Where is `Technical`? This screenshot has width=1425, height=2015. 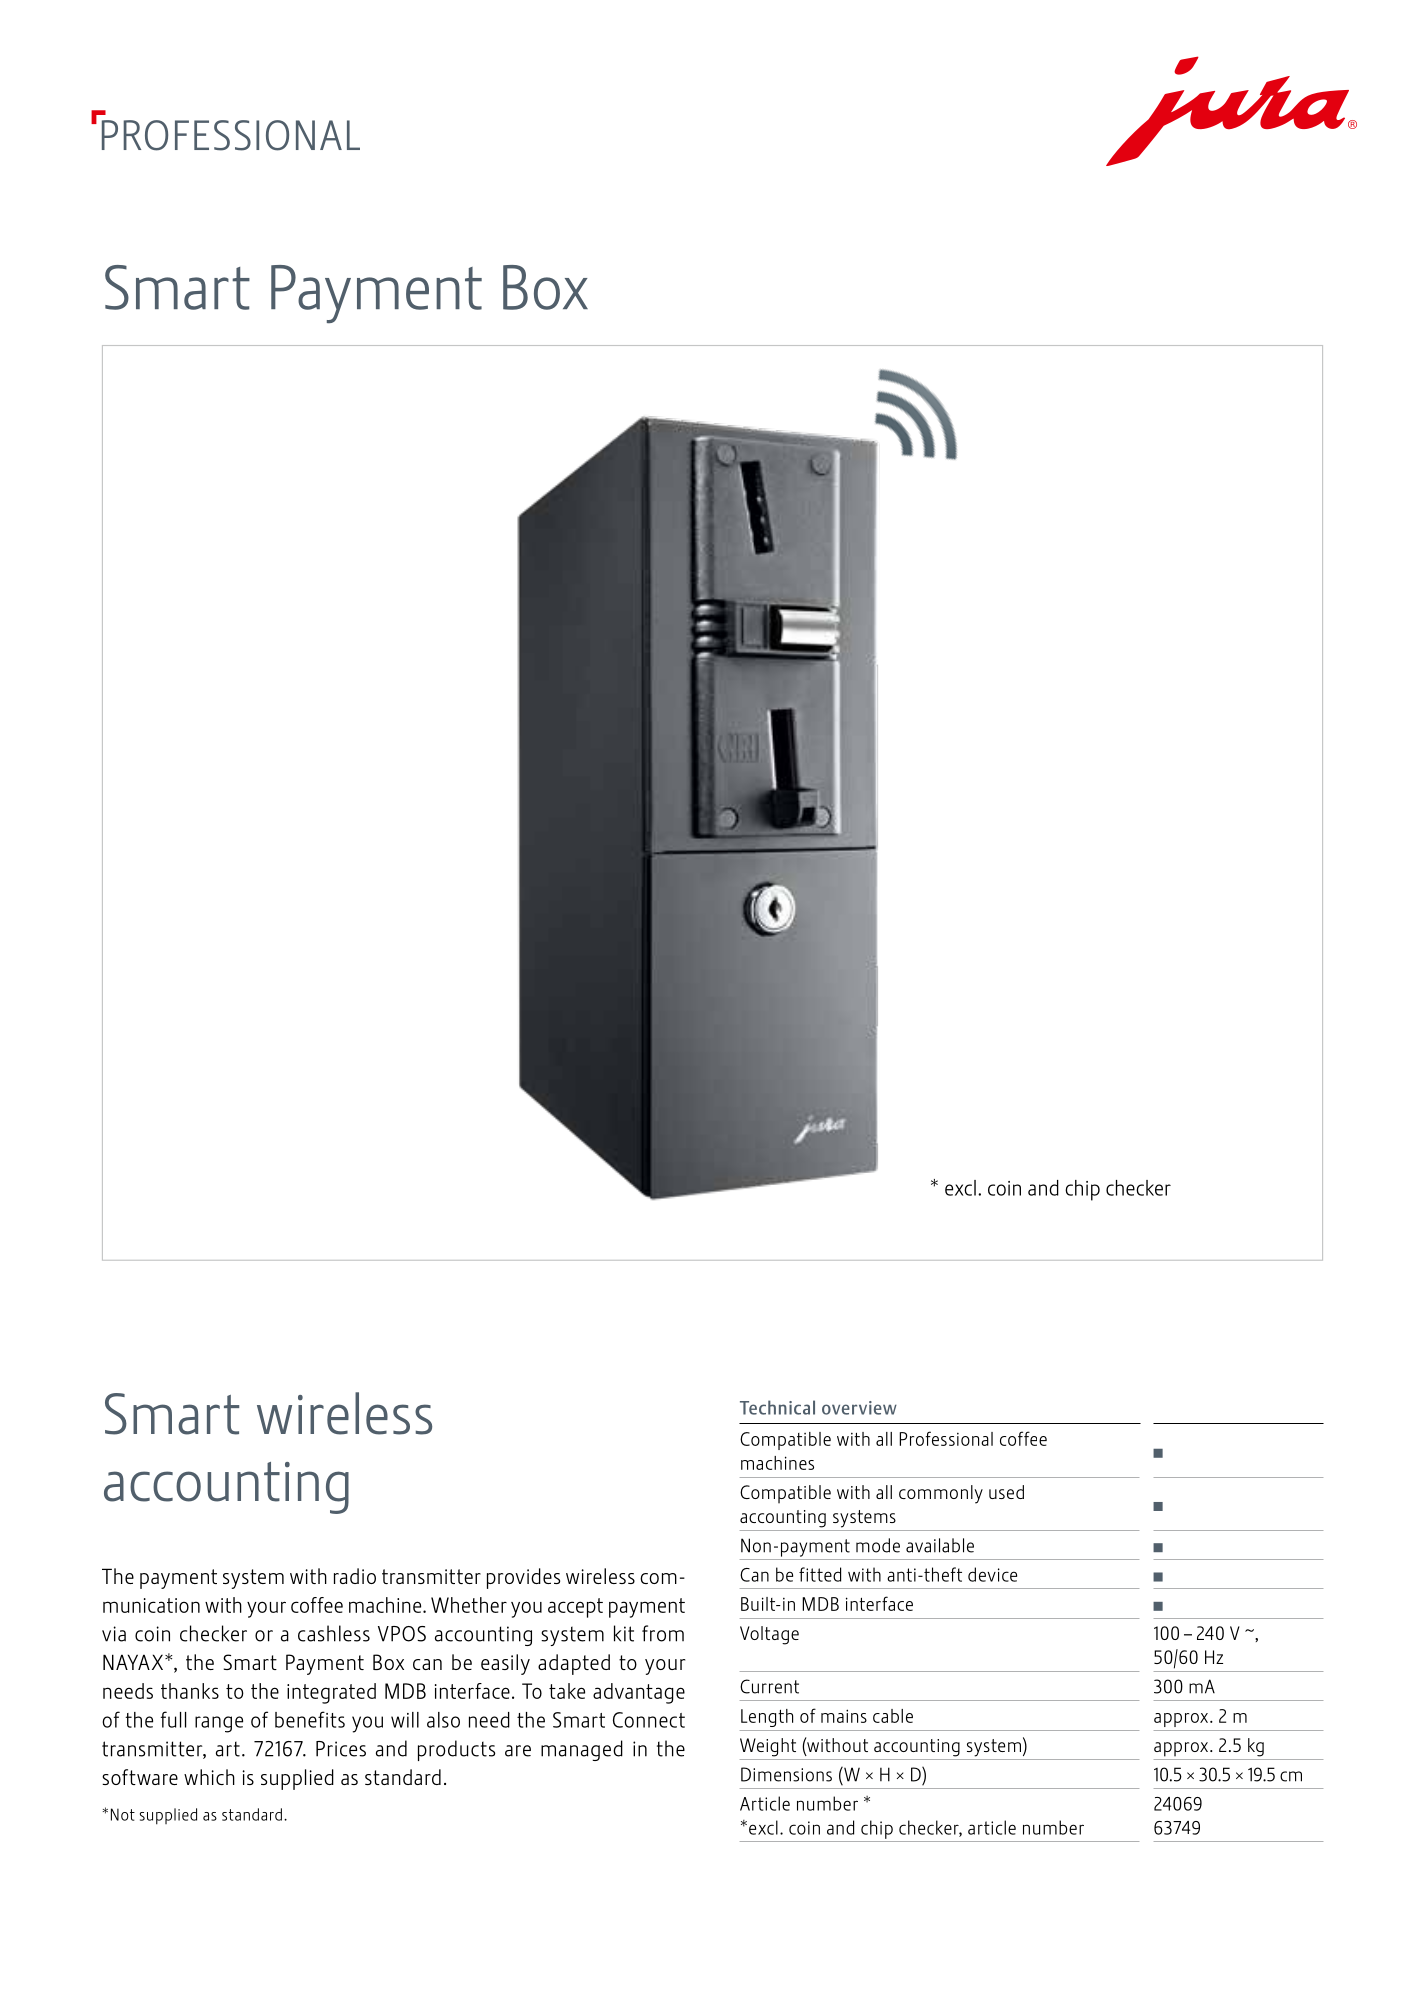
Technical is located at coordinates (777, 1407).
